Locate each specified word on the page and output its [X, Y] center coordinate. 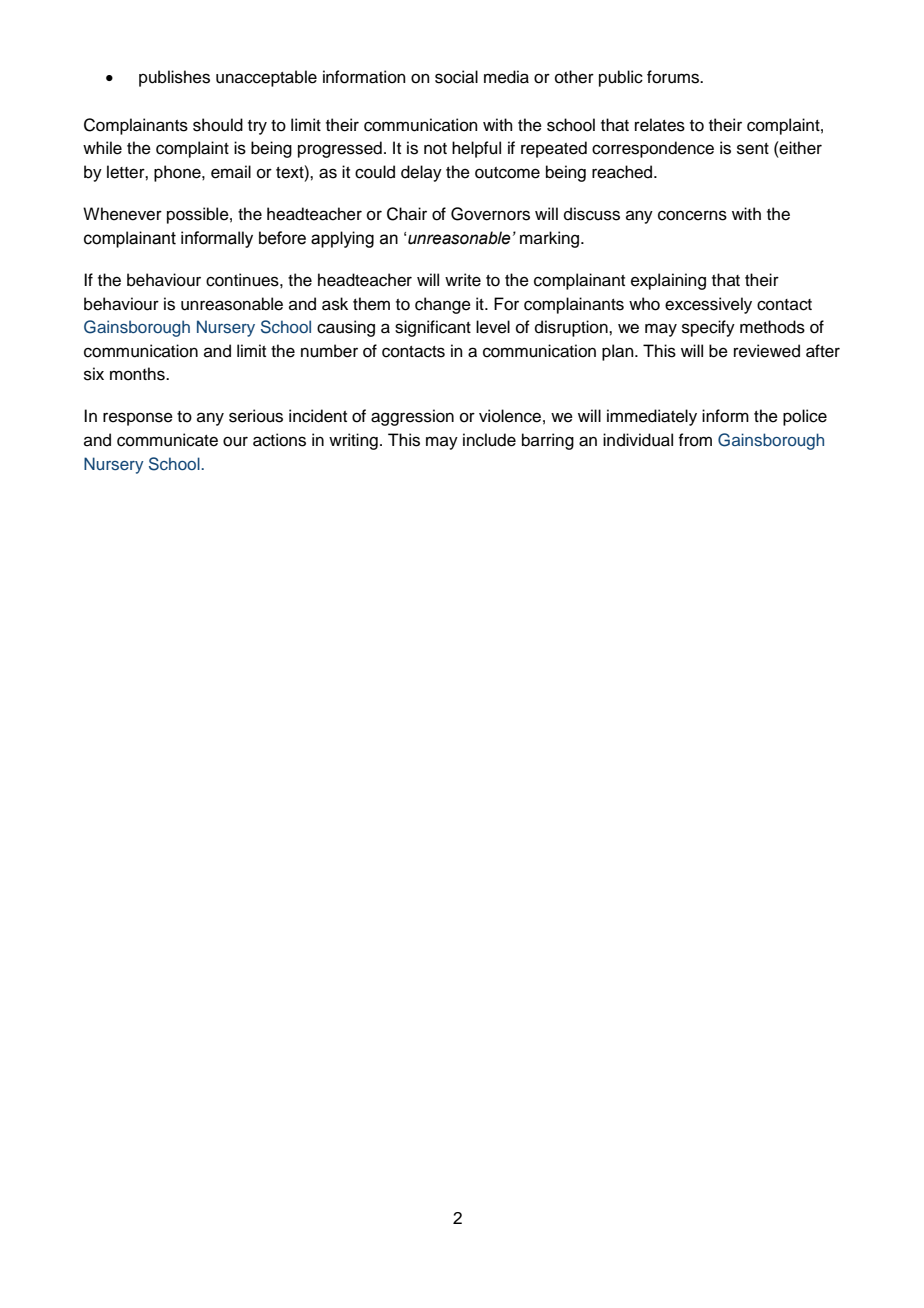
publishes [174, 78]
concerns [692, 215]
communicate [167, 440]
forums [674, 77]
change [443, 305]
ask [335, 304]
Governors [490, 214]
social [456, 77]
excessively [708, 305]
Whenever [122, 214]
